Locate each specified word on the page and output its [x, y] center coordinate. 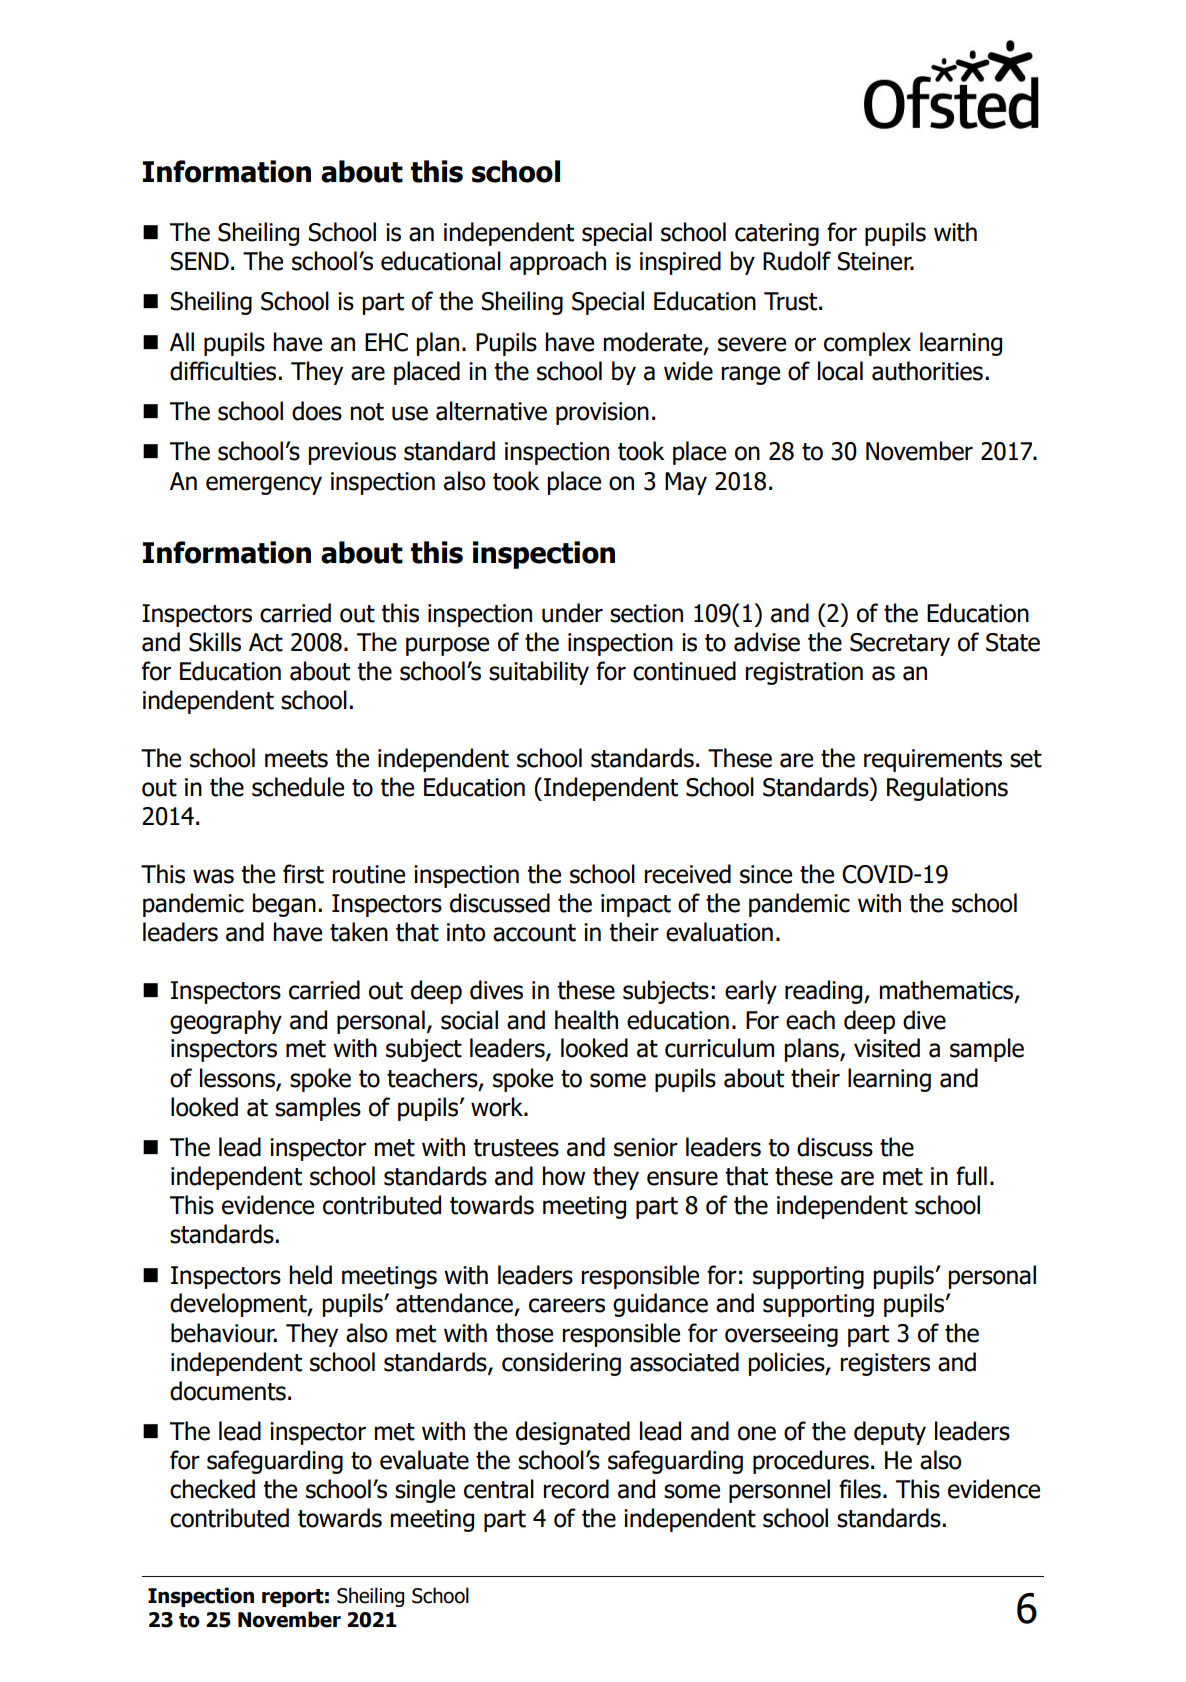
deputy [890, 1433]
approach [558, 263]
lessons [237, 1078]
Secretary [900, 644]
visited [887, 1048]
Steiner [875, 261]
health [586, 1020]
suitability [539, 673]
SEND [199, 261]
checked [212, 1489]
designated [573, 1433]
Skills [215, 642]
